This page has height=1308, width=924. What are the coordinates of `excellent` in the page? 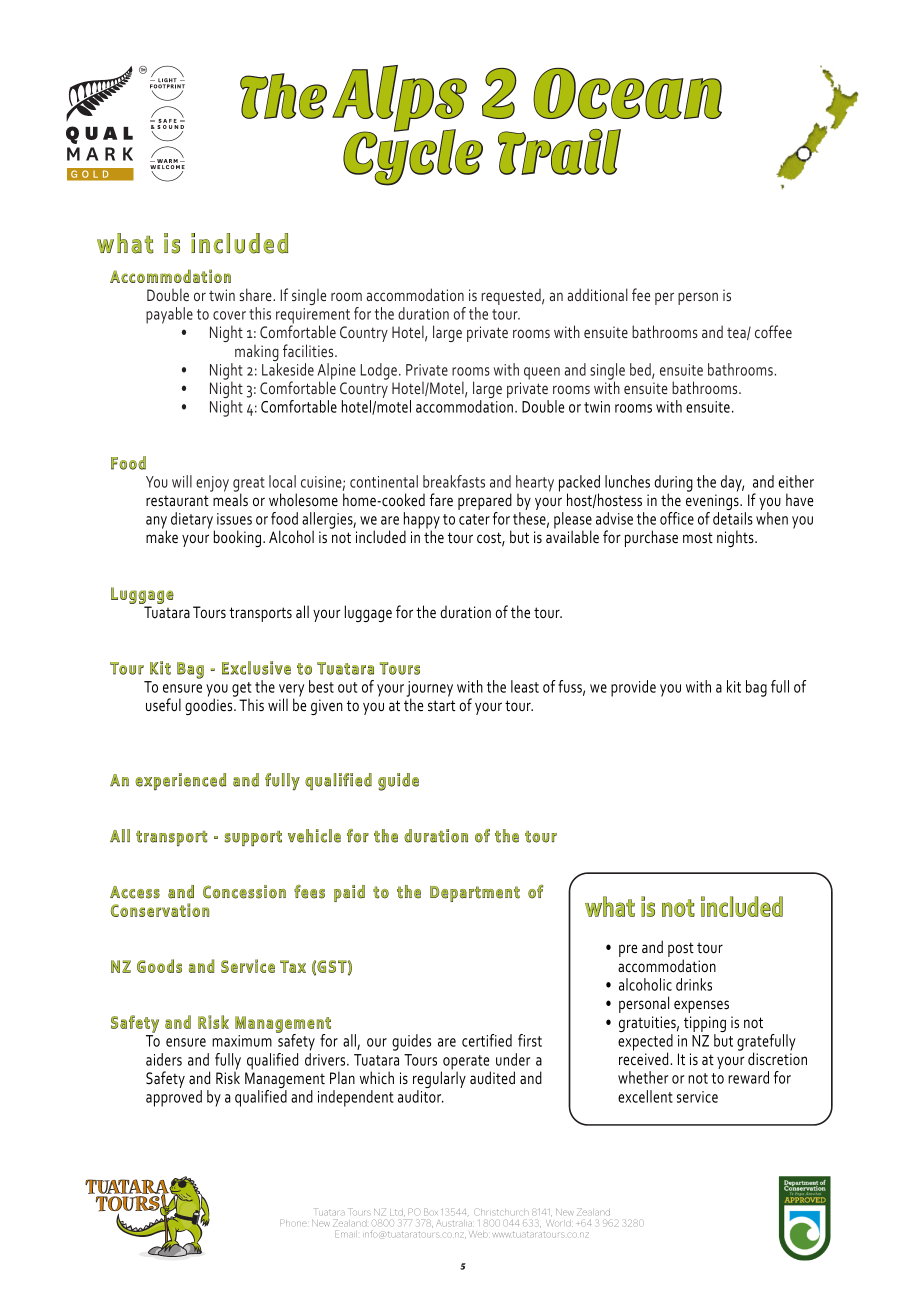 It's located at (645, 1096).
